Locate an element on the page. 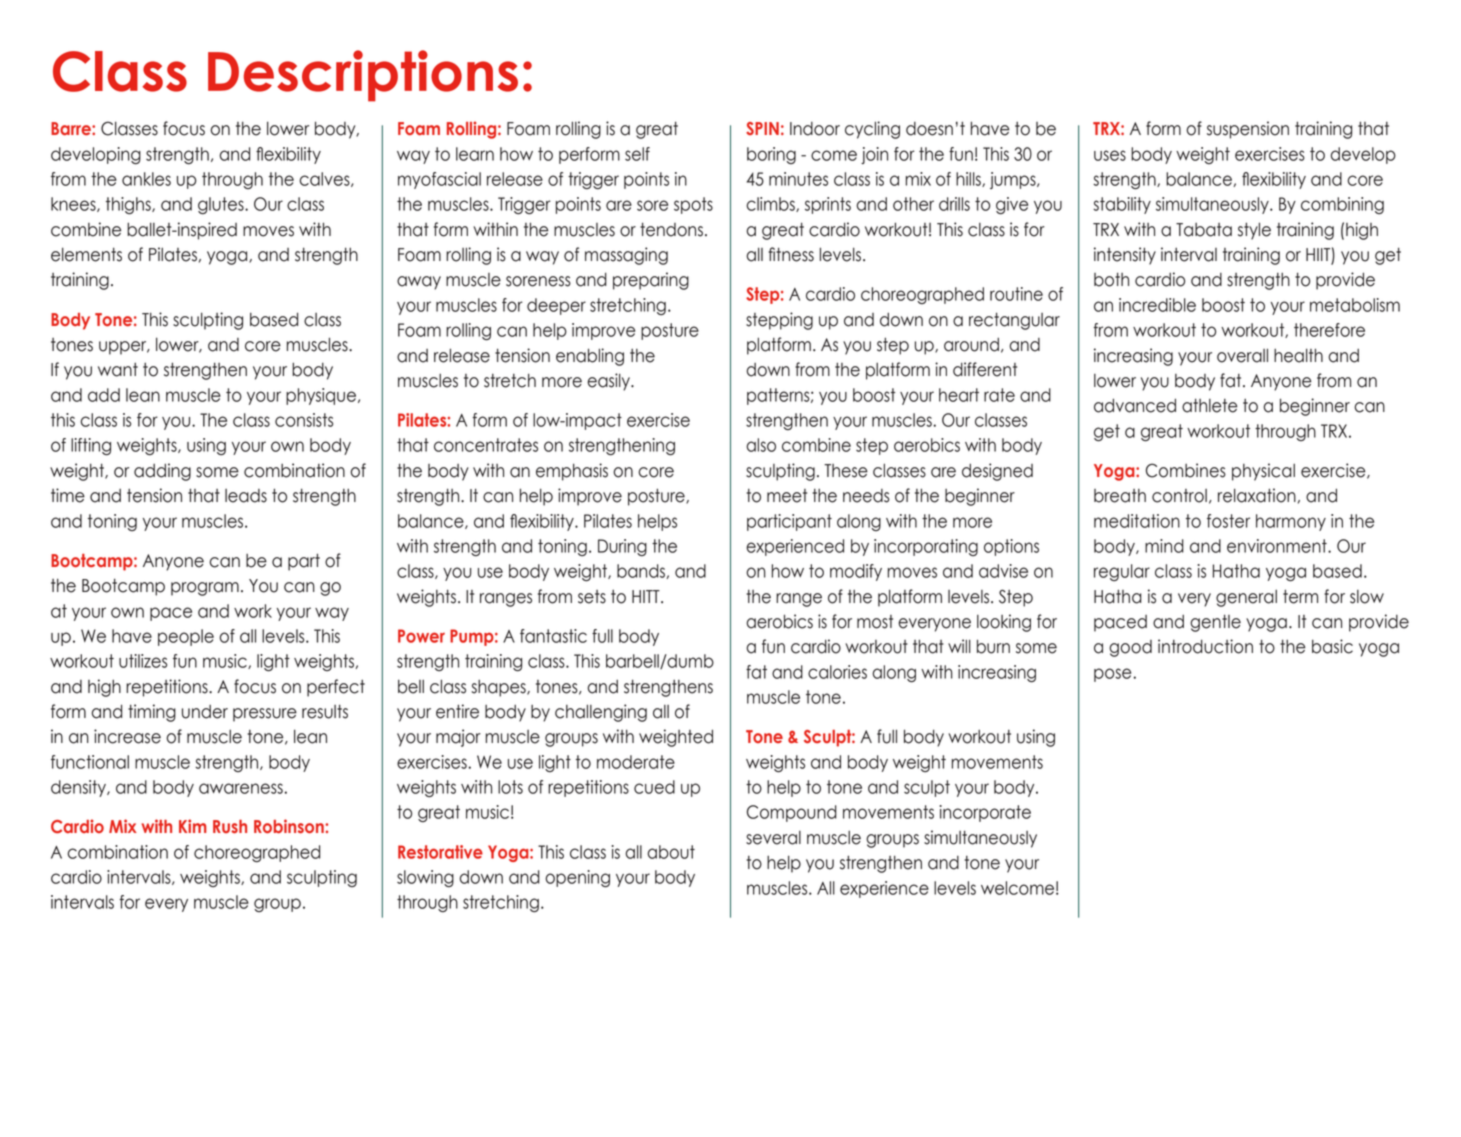 This image has height=1137, width=1461. about is located at coordinates (671, 852).
